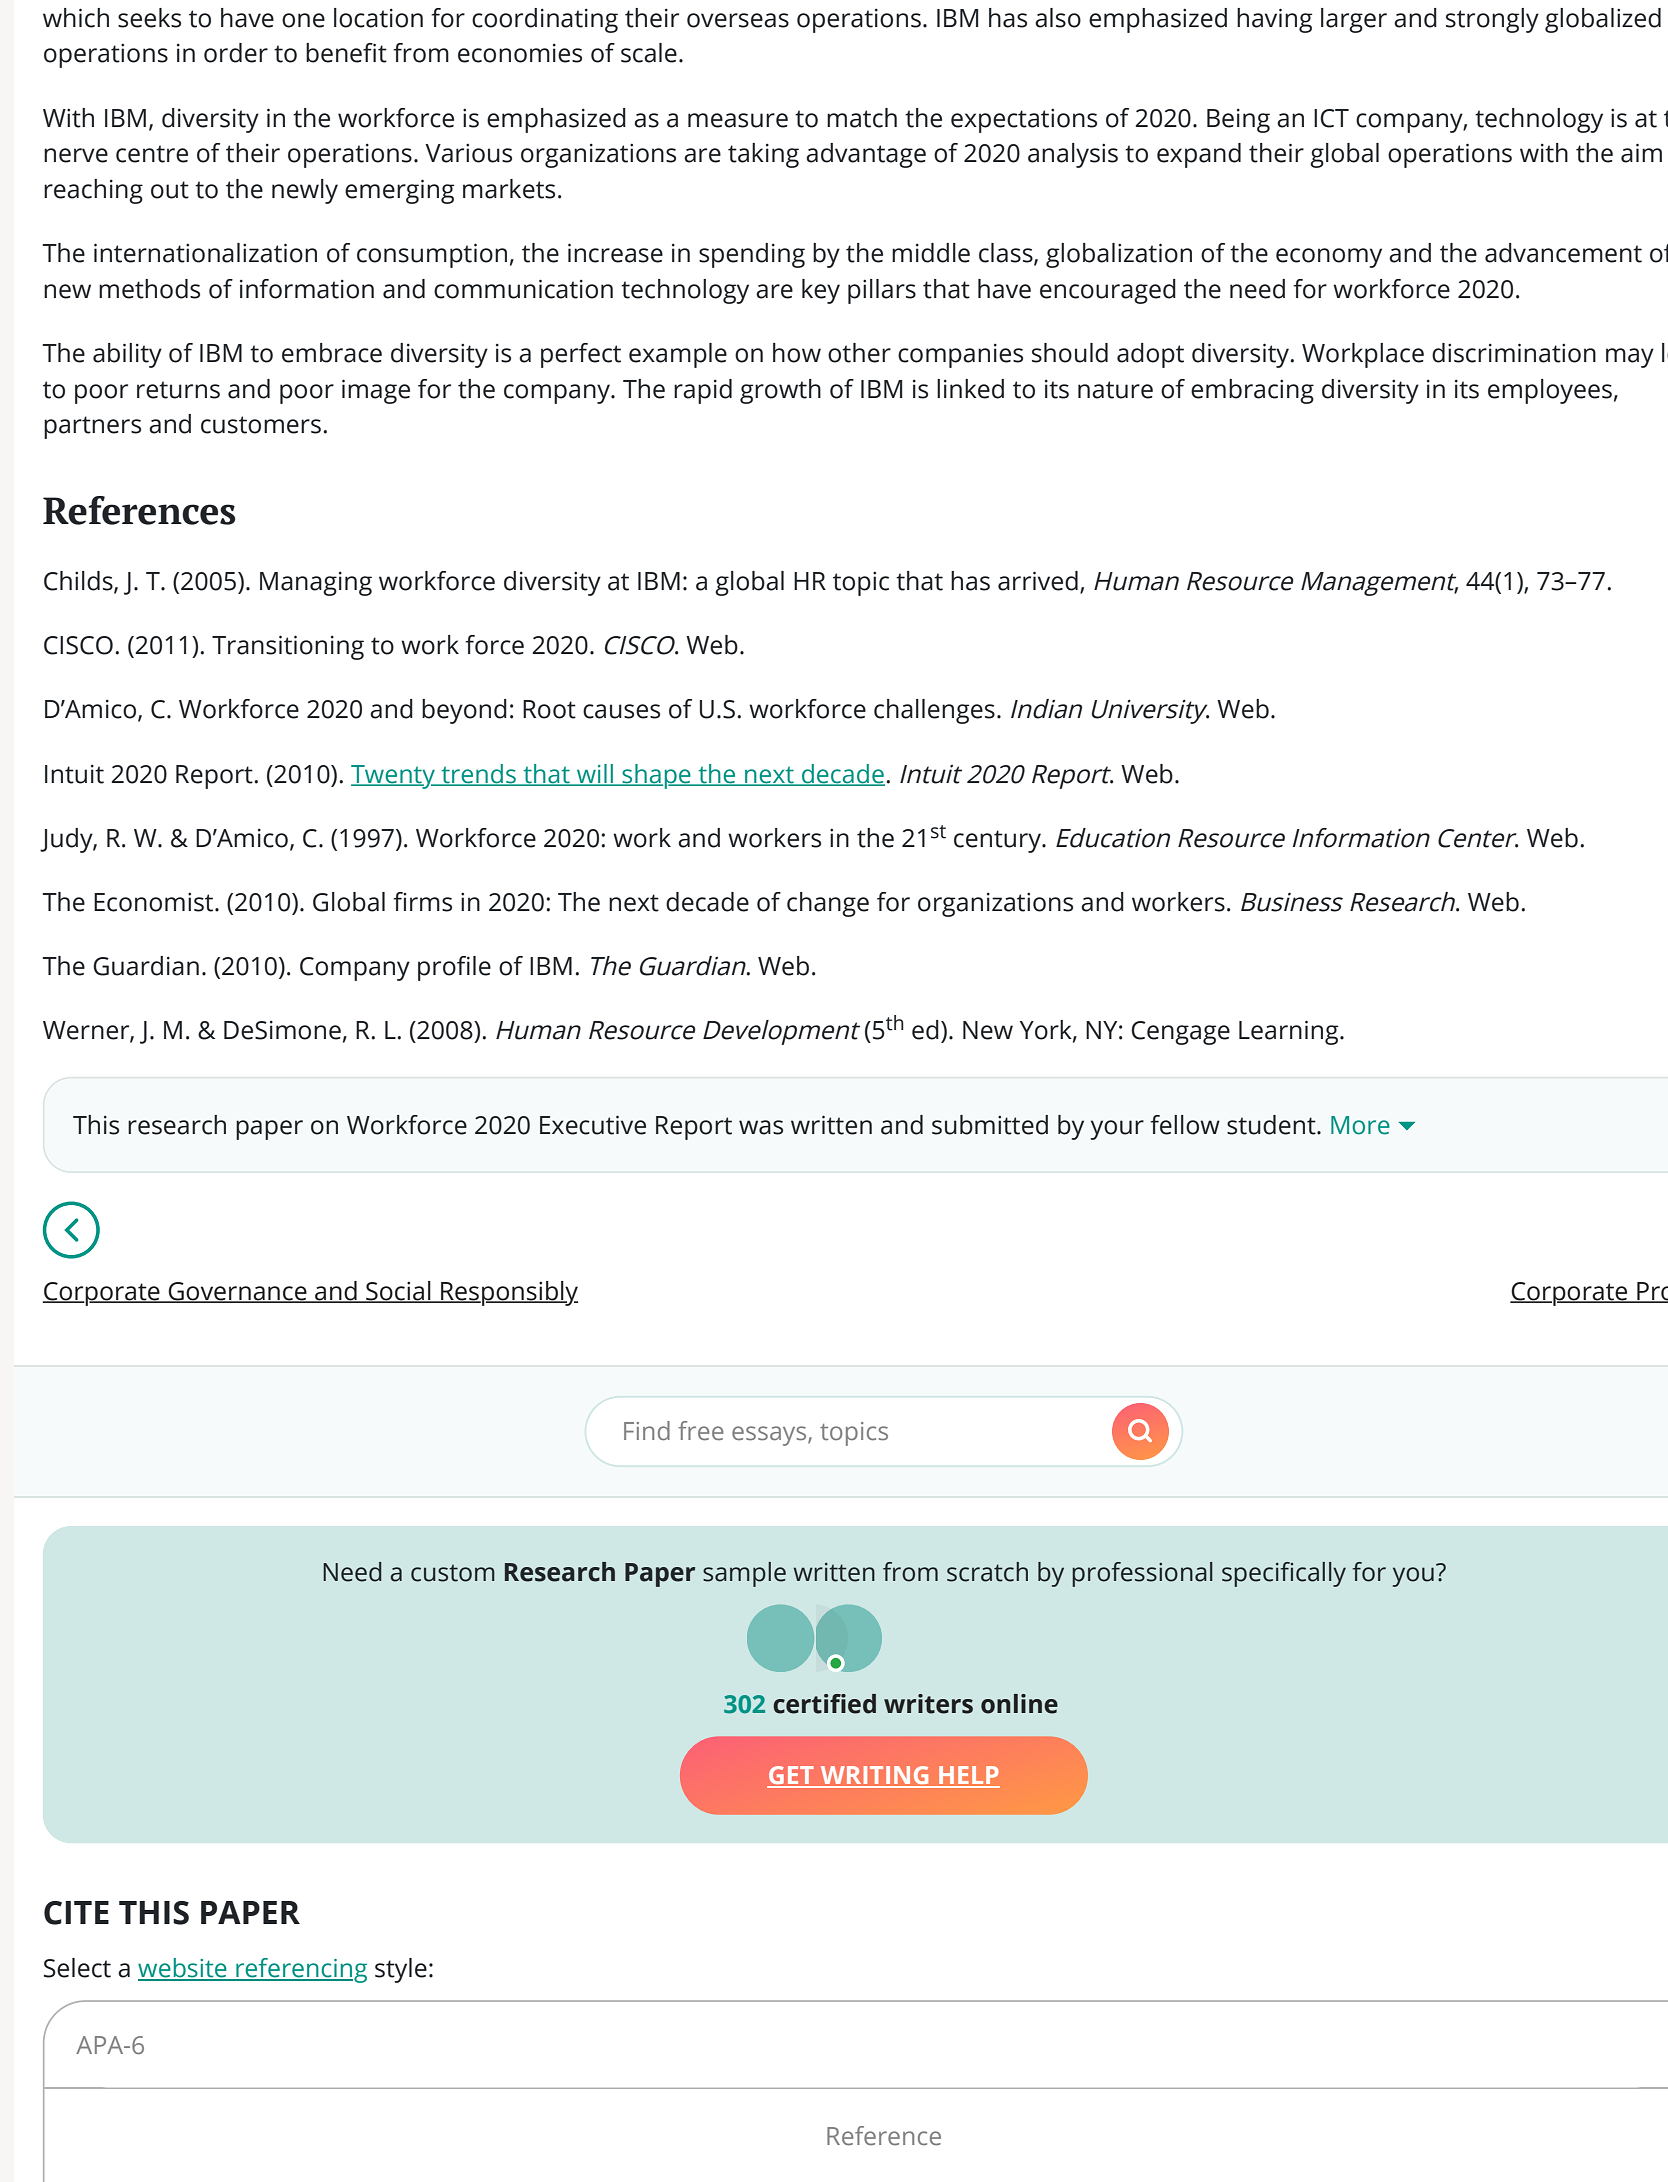 Image resolution: width=1668 pixels, height=2182 pixels. I want to click on strongly, so click(1492, 20).
